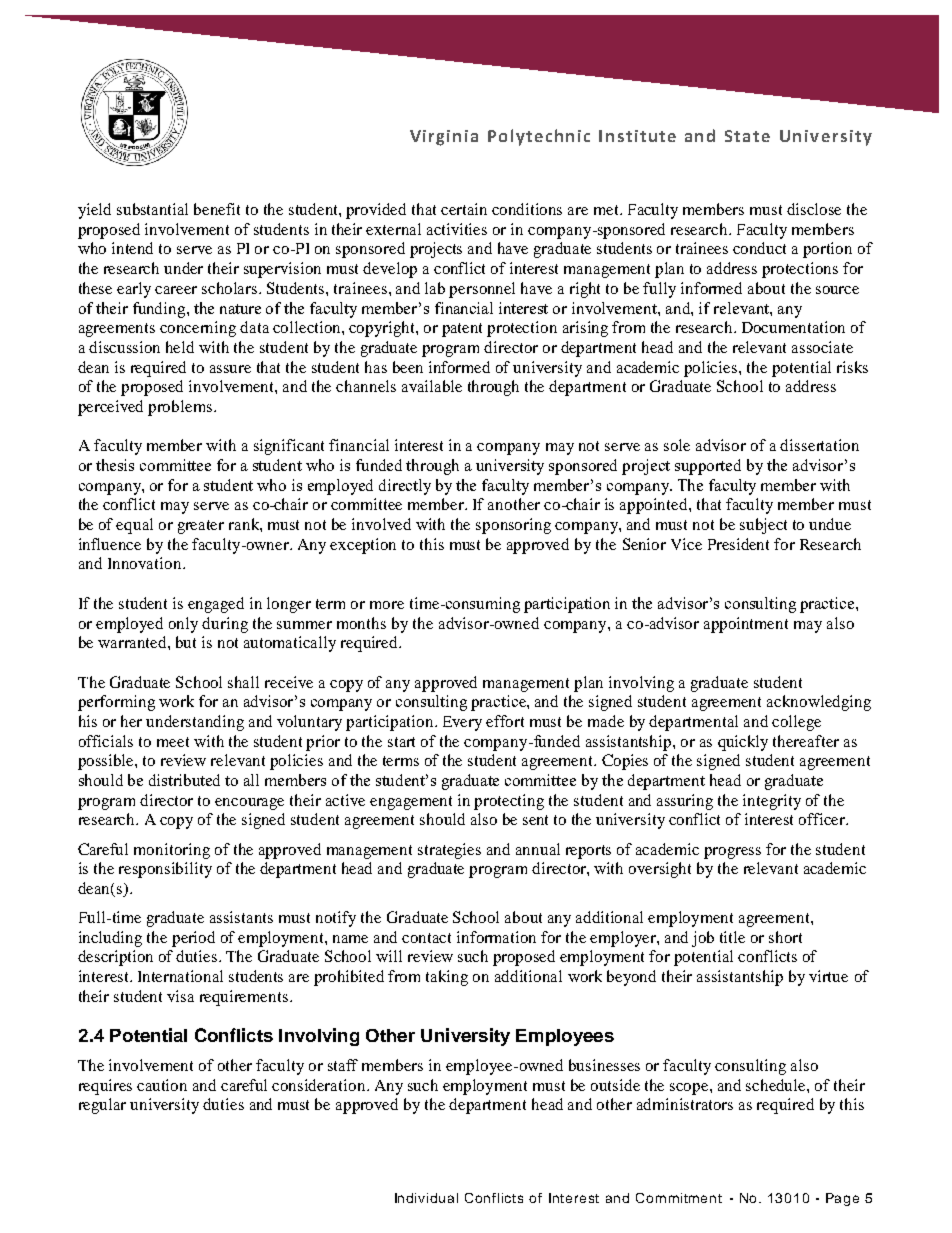  Describe the element at coordinates (747, 136) in the screenshot. I see `State` at that location.
